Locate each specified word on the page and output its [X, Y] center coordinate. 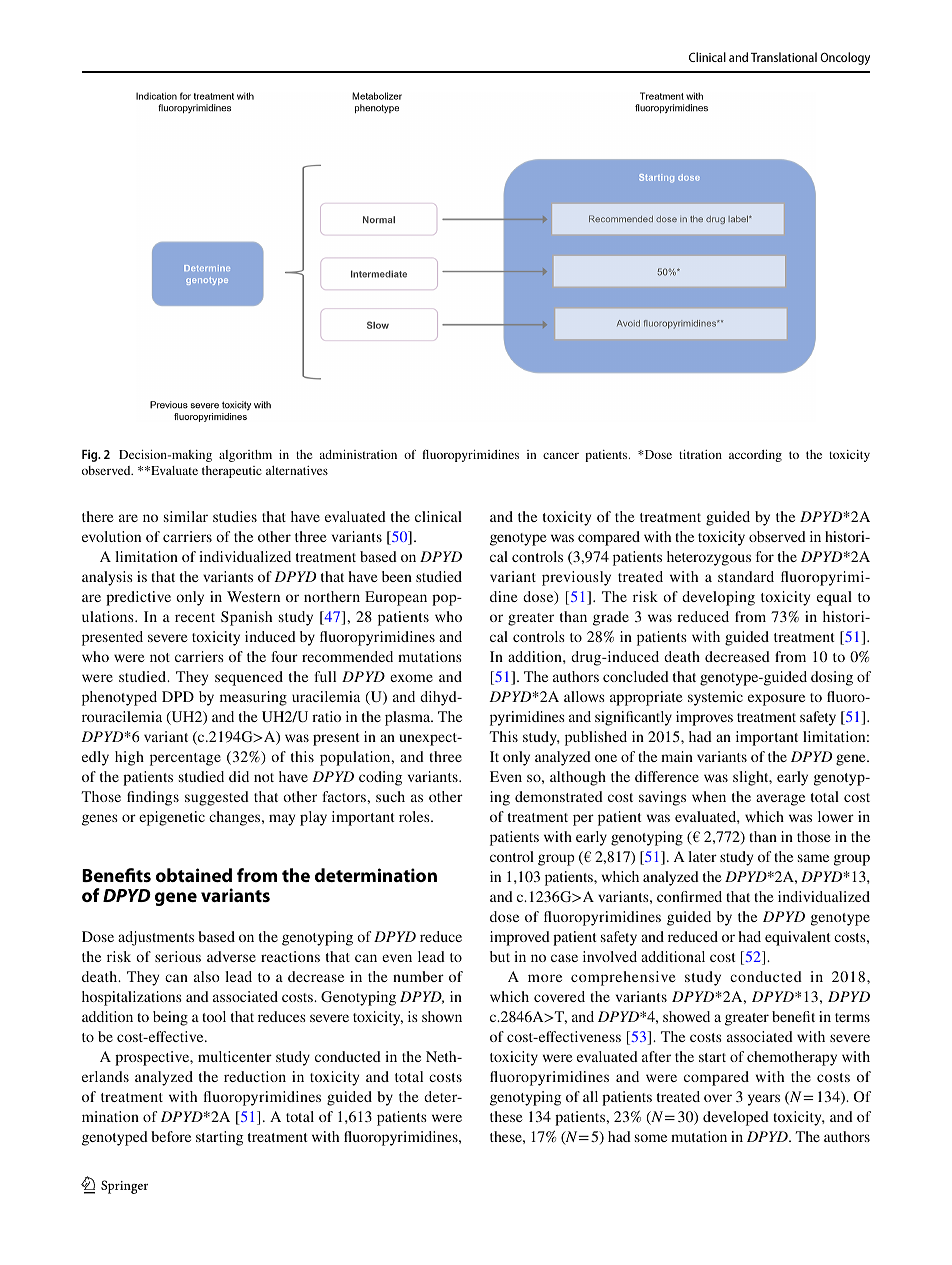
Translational [784, 57]
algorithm [245, 456]
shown [442, 1016]
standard [746, 576]
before [171, 1136]
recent [195, 617]
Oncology [845, 58]
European [396, 598]
